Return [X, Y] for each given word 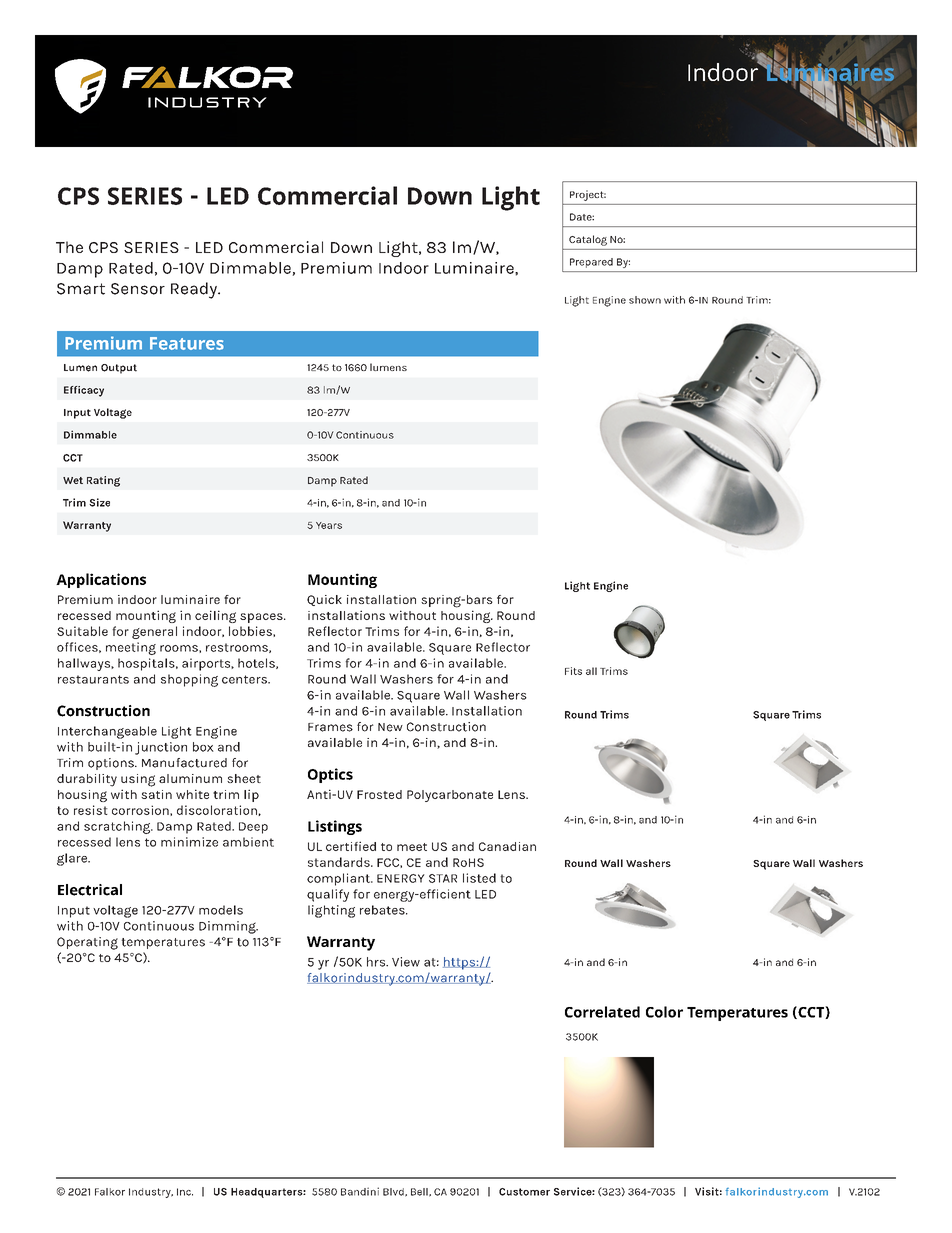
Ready [195, 290]
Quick [324, 600]
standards [340, 862]
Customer [524, 1192]
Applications [101, 580]
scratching [118, 827]
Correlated [602, 1012]
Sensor [138, 289]
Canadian [507, 846]
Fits [573, 671]
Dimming [228, 927]
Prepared [591, 263]
